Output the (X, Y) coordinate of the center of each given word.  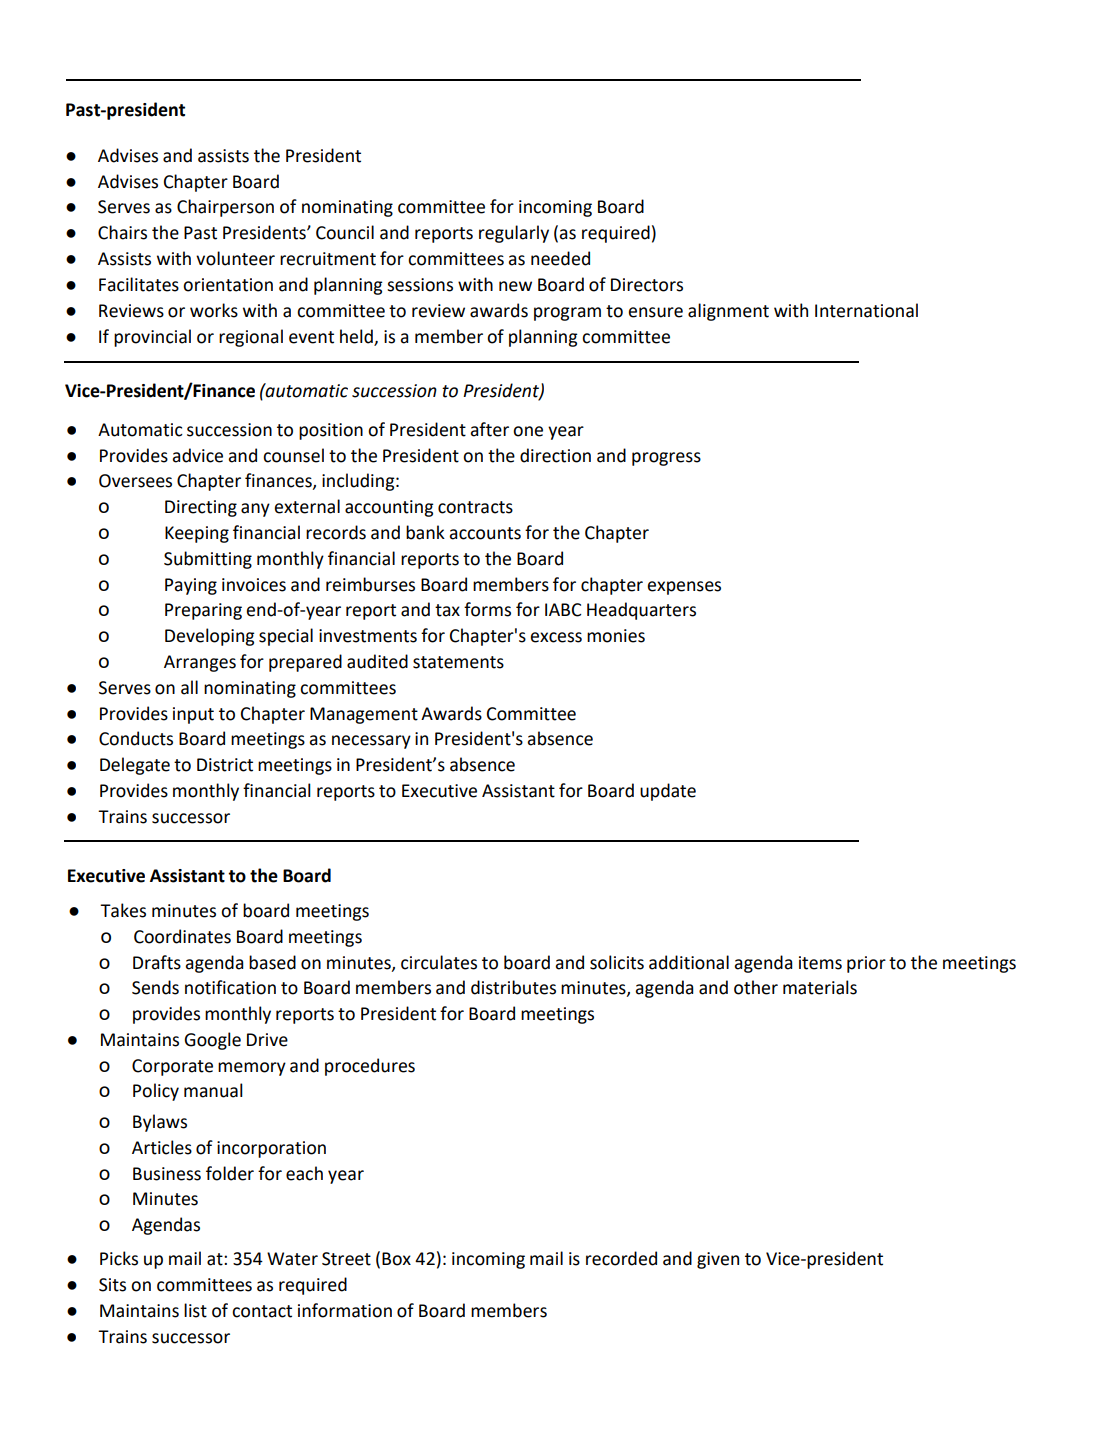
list (195, 1310)
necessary (371, 742)
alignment (728, 312)
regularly (514, 234)
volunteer (235, 258)
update (668, 792)
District (225, 765)
